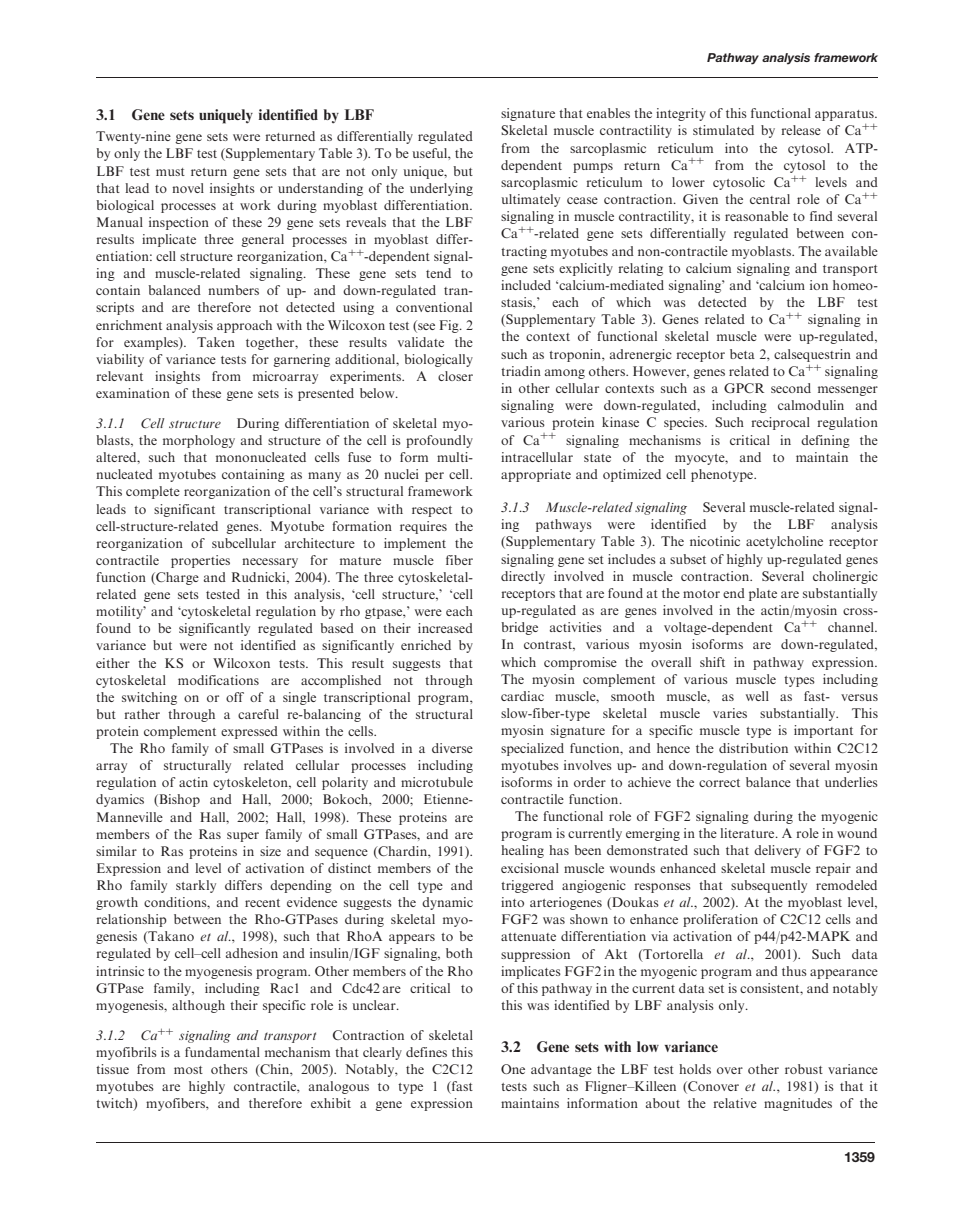 This page has height=1232, width=953. What do you see at coordinates (441, 189) in the page?
I see `underlying` at bounding box center [441, 189].
